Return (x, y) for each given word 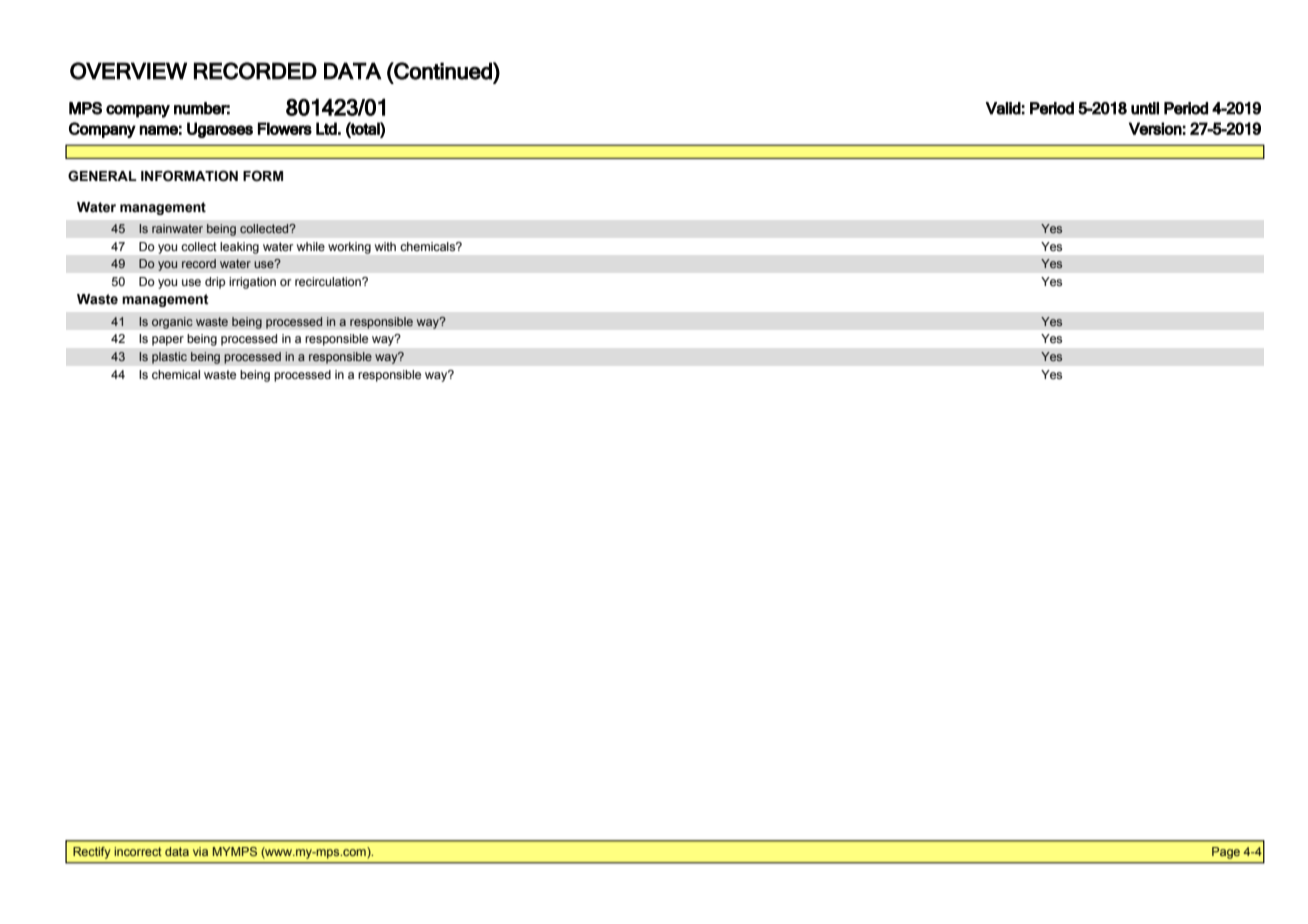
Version (1155, 128)
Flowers (285, 128)
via (200, 851)
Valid (1003, 108)
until (1145, 108)
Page (1226, 853)
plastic (169, 358)
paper (168, 341)
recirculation (329, 281)
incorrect (138, 851)
